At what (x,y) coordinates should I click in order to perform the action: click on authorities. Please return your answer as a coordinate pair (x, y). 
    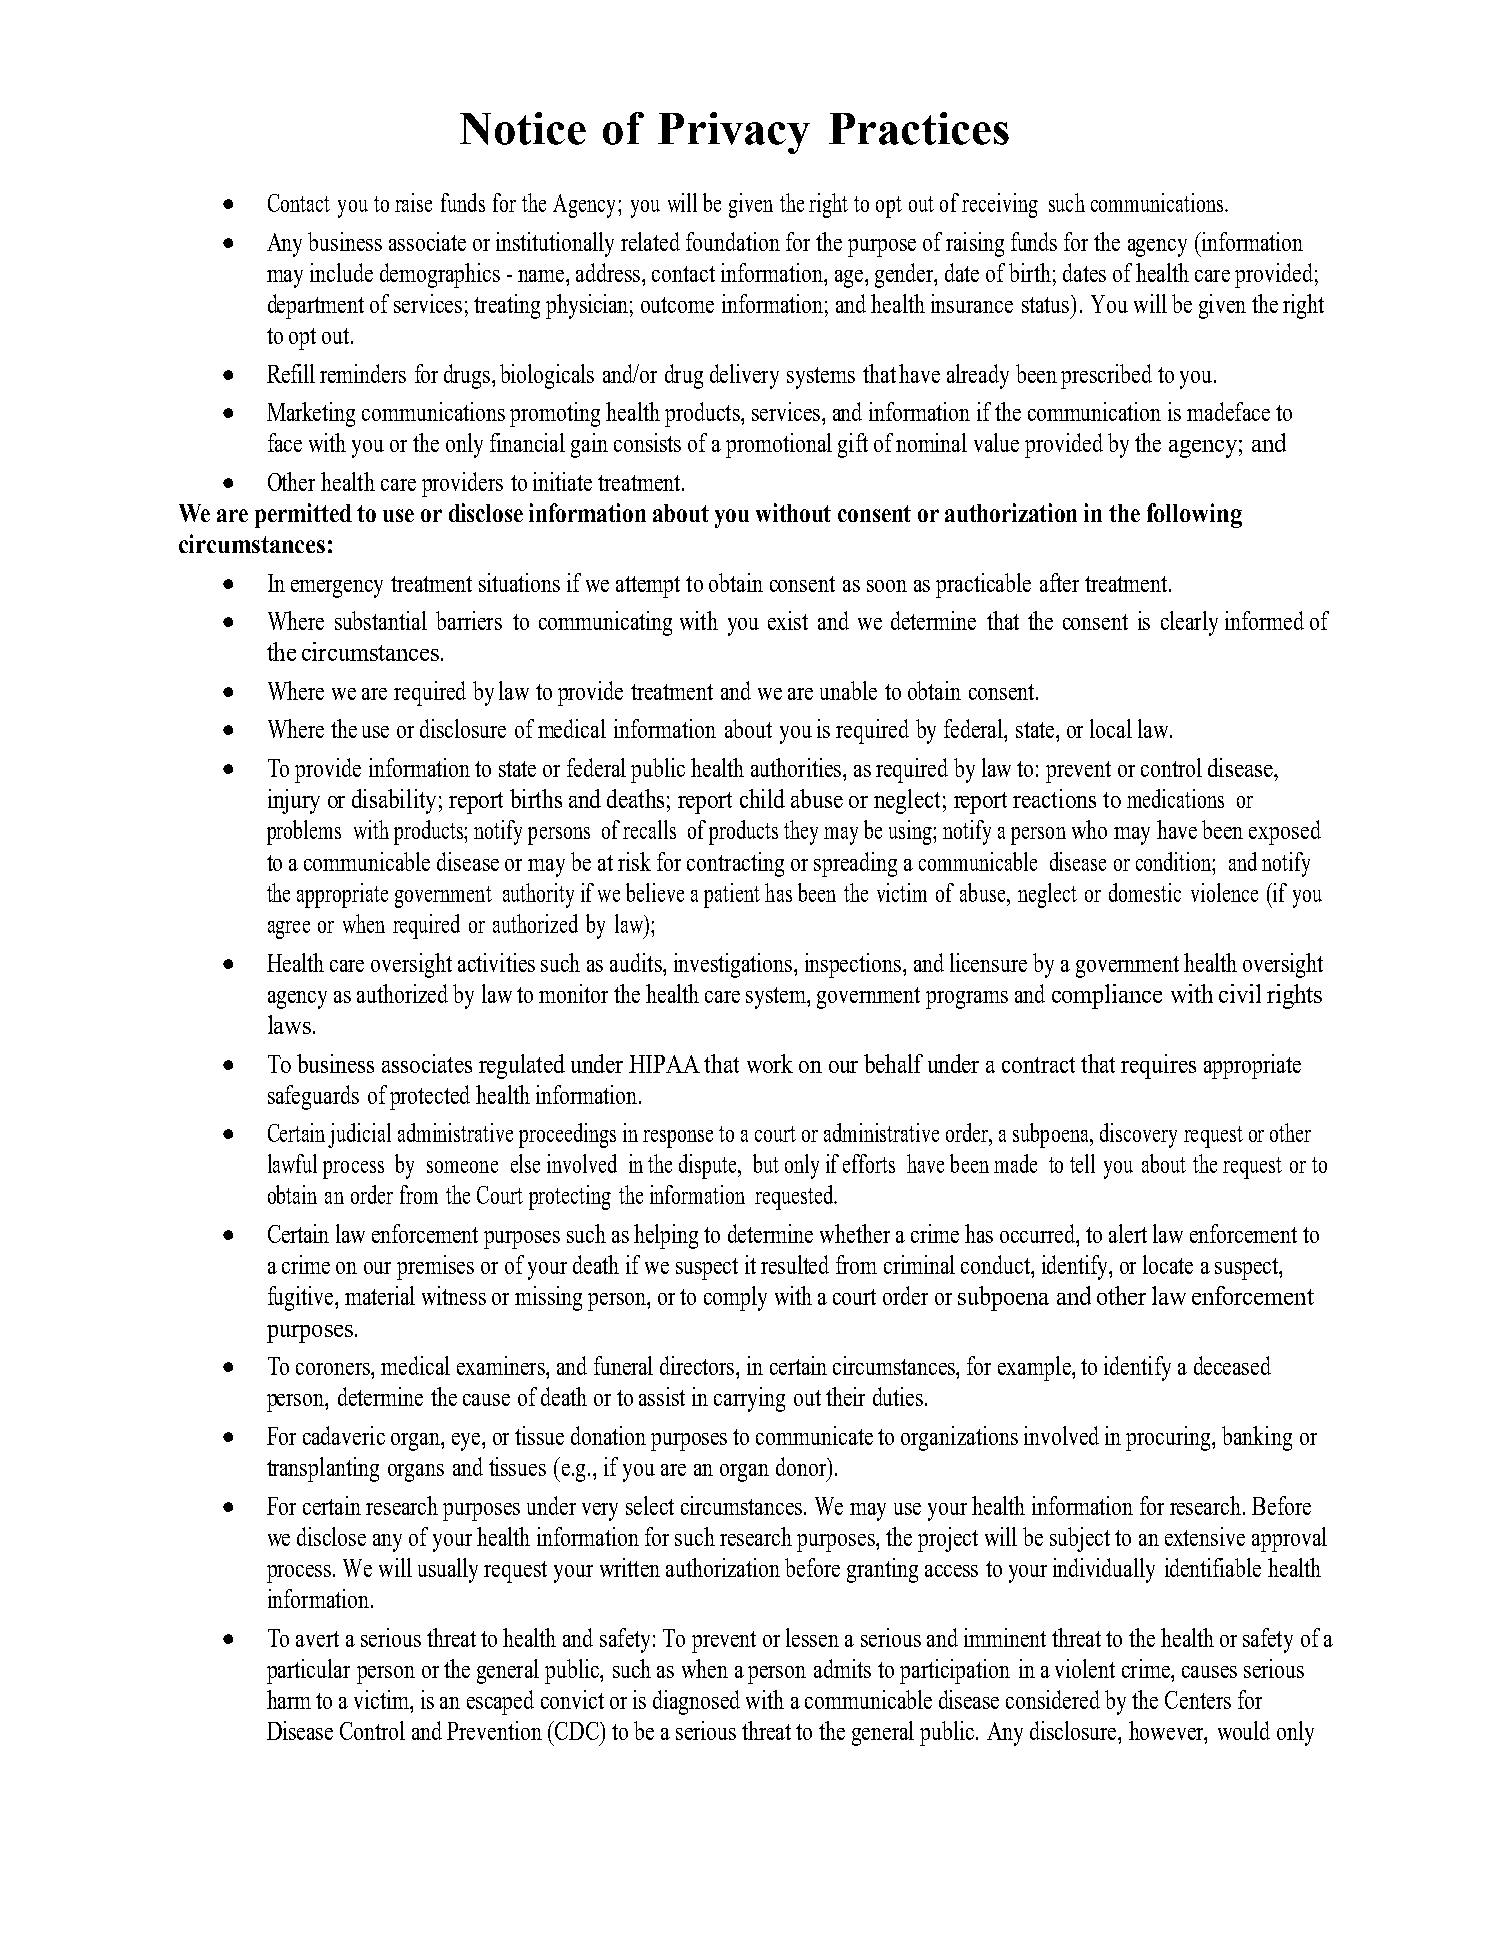
    Looking at the image, I should click on (797, 767).
